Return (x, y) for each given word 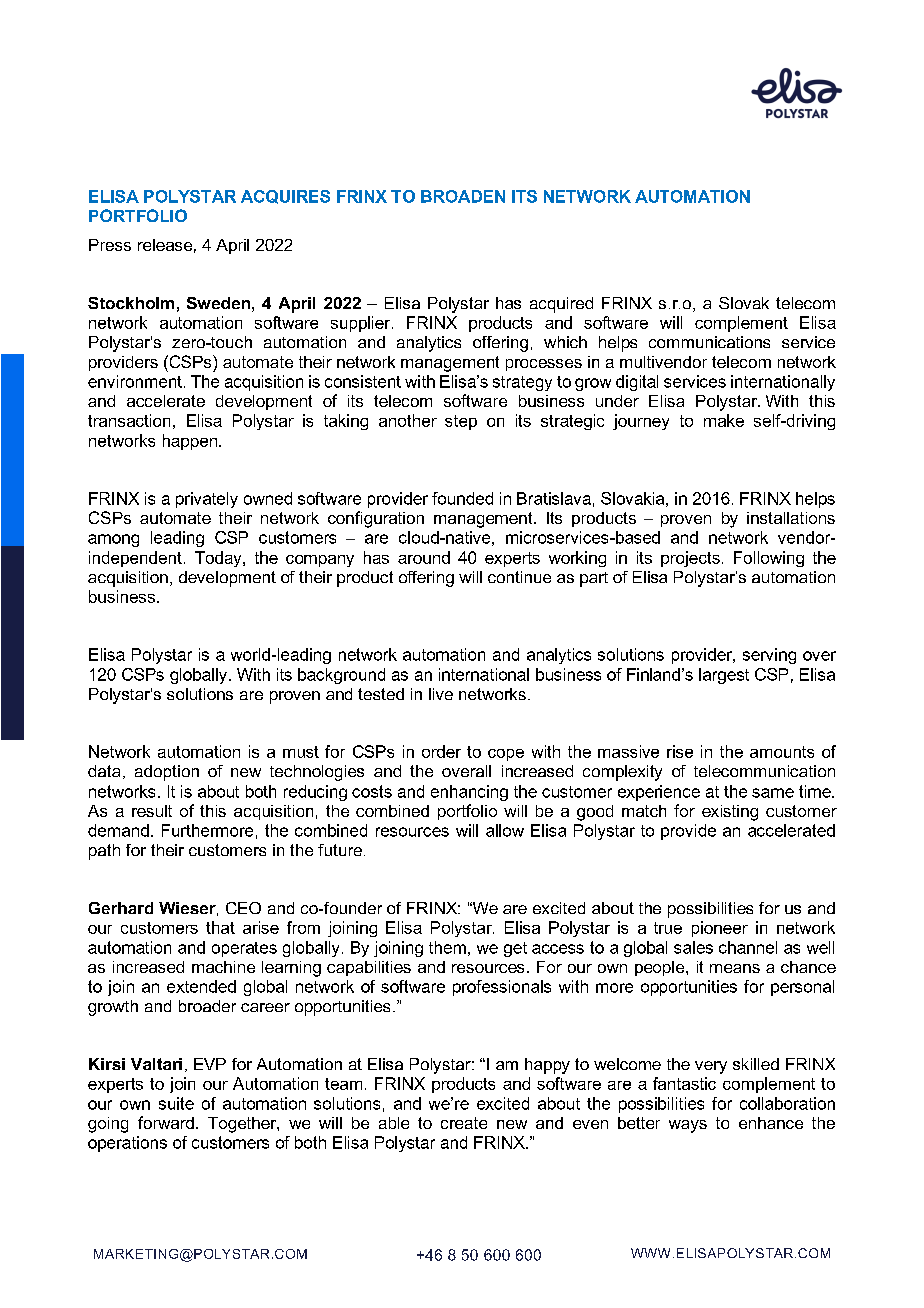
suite (176, 1103)
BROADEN (463, 196)
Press (110, 245)
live (441, 694)
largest (724, 676)
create (464, 1123)
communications (709, 342)
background (341, 676)
